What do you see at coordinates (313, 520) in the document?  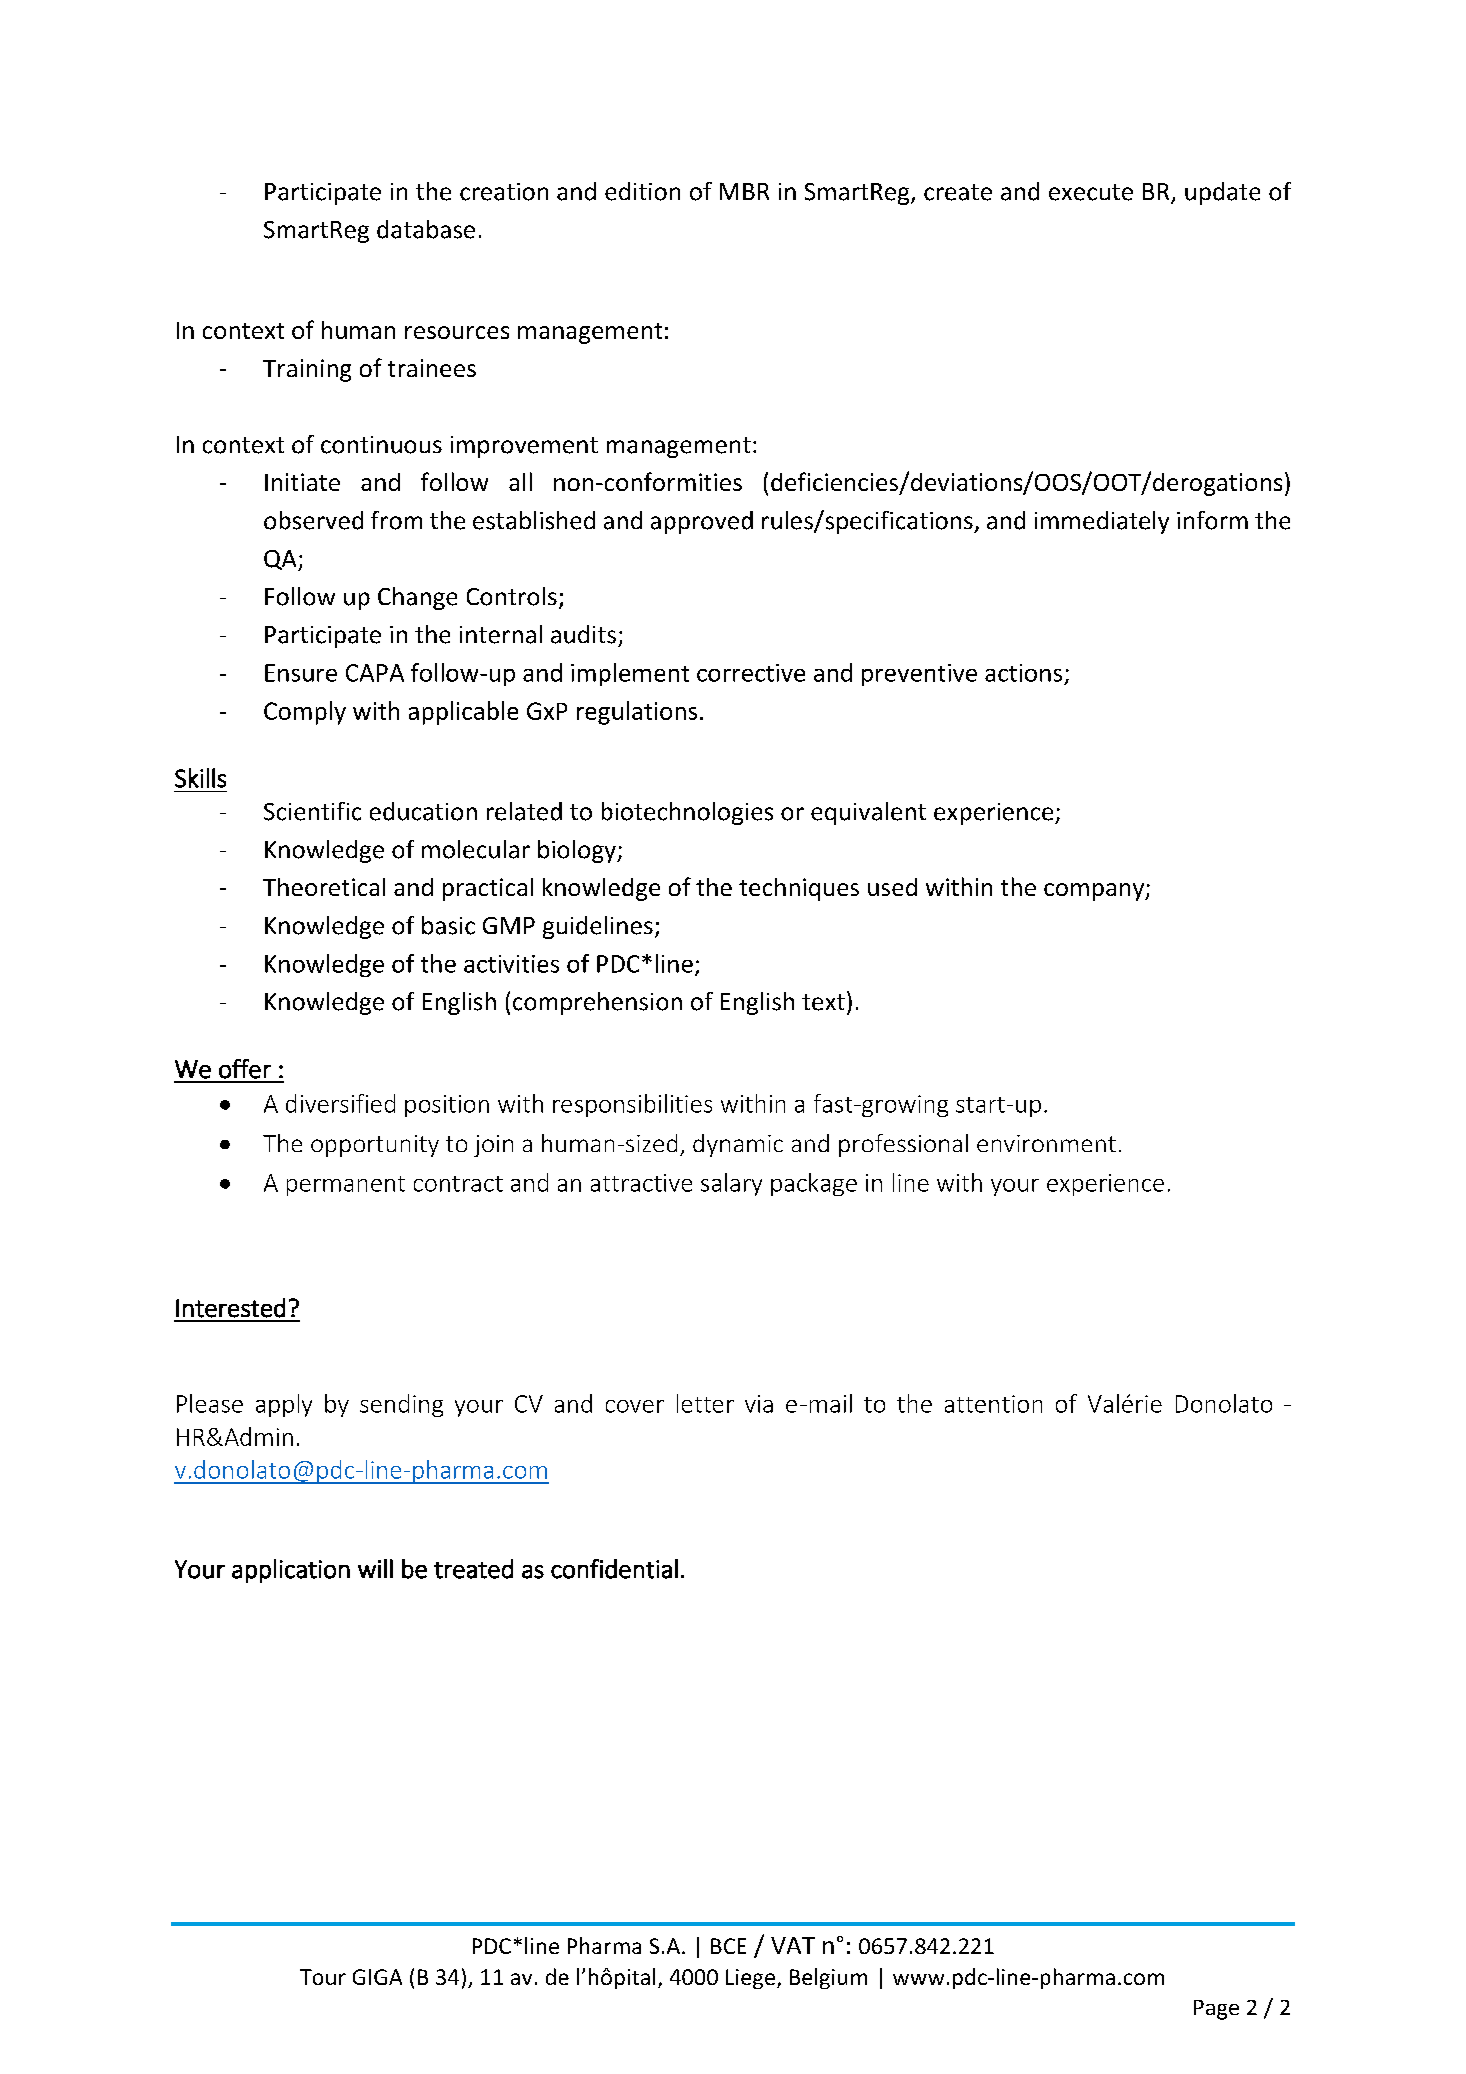 I see `observed` at bounding box center [313, 520].
